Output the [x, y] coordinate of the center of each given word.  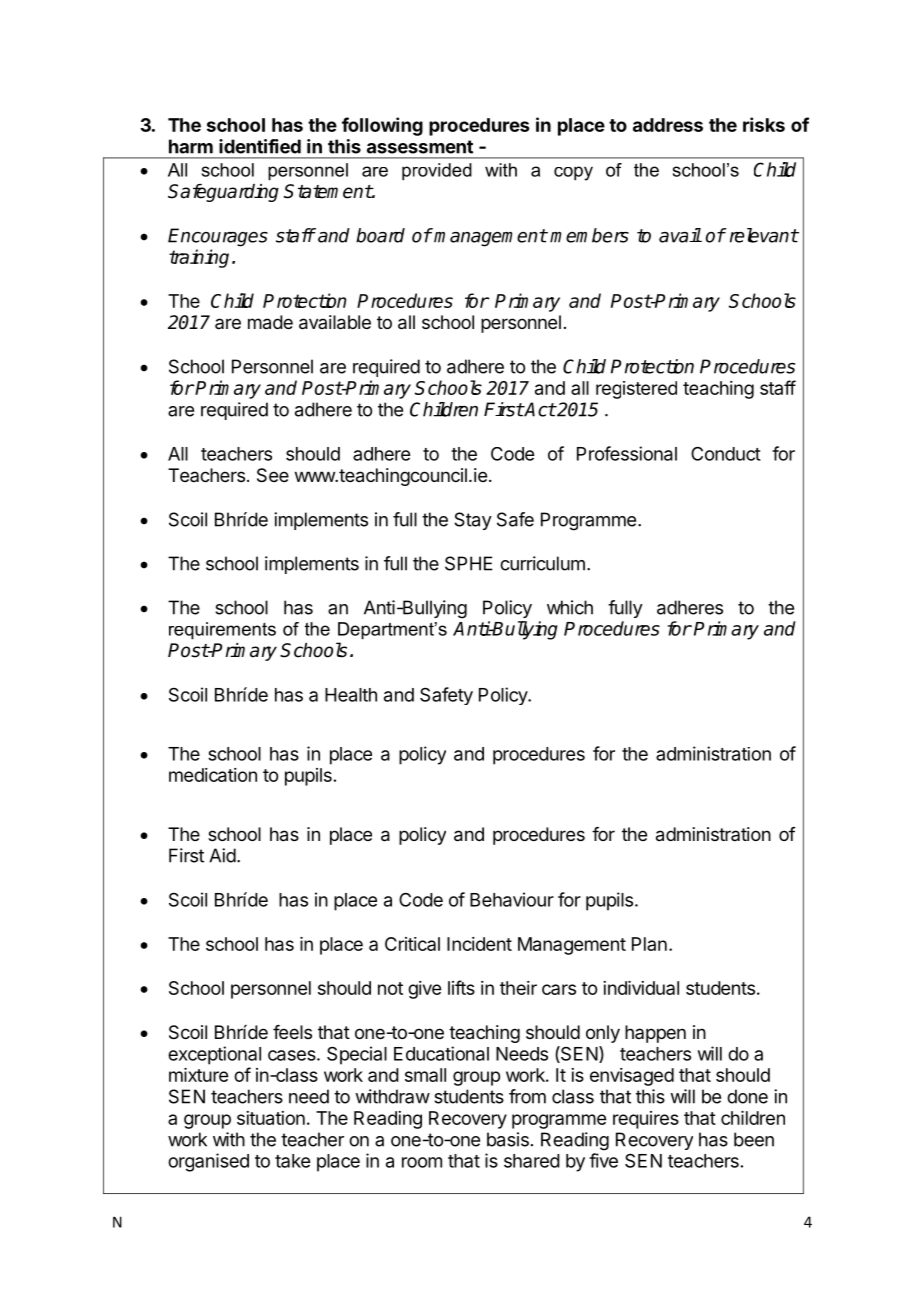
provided [437, 172]
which [570, 607]
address [668, 125]
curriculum [542, 563]
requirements [222, 631]
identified [260, 146]
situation [271, 1118]
